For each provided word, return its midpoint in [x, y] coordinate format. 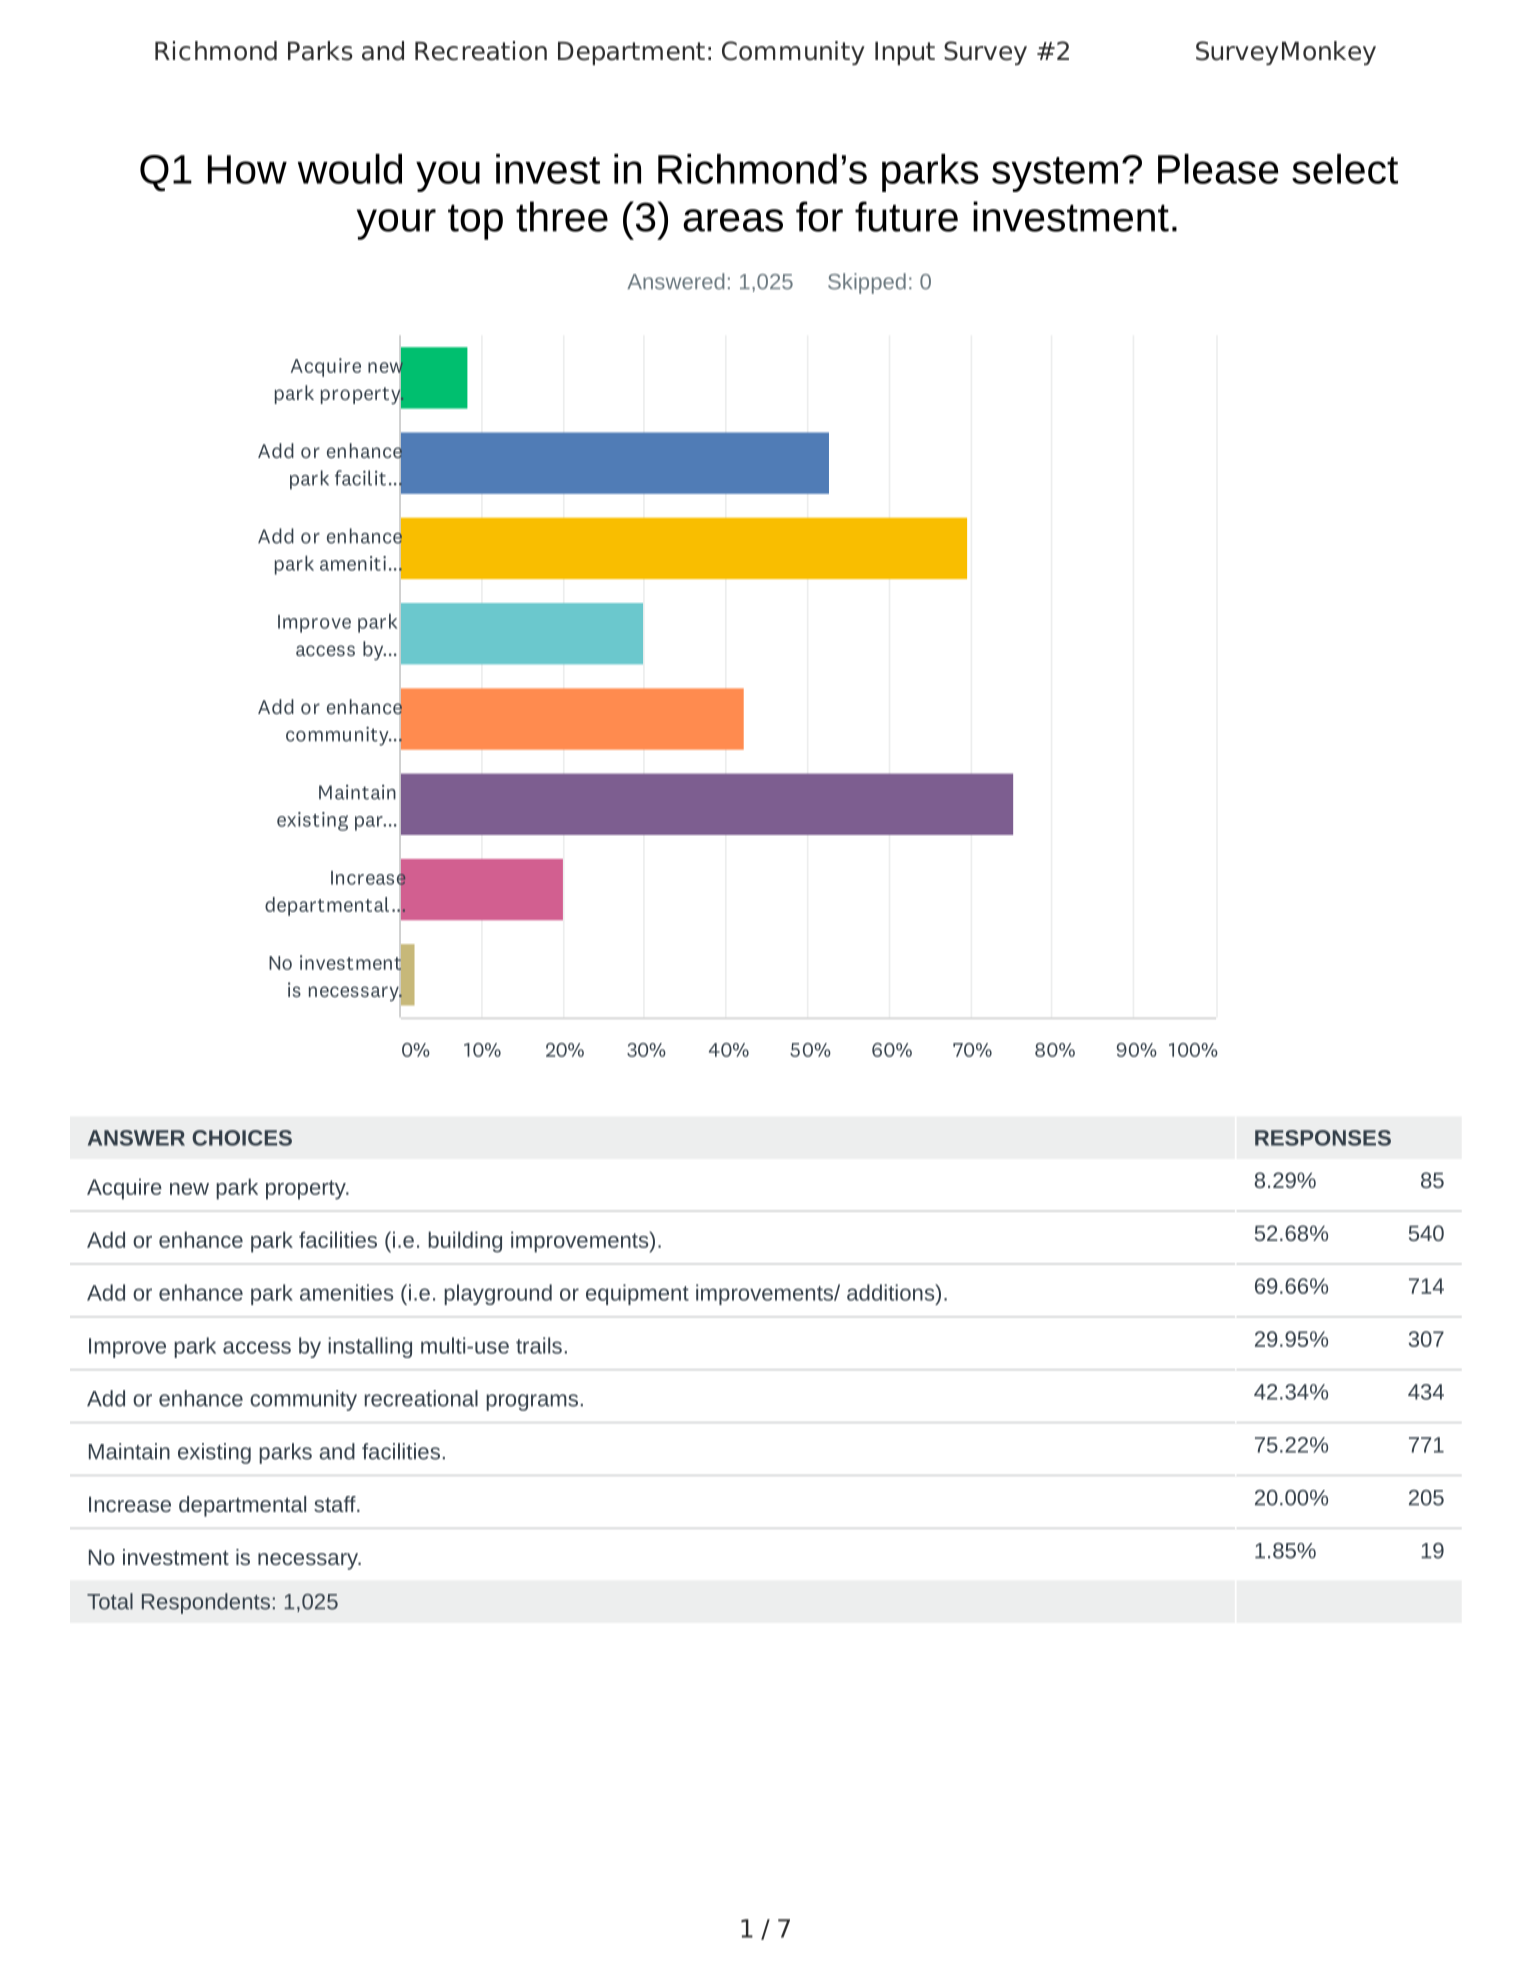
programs [532, 1402]
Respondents [206, 1603]
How [247, 169]
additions [891, 1292]
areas [733, 220]
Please [1218, 169]
